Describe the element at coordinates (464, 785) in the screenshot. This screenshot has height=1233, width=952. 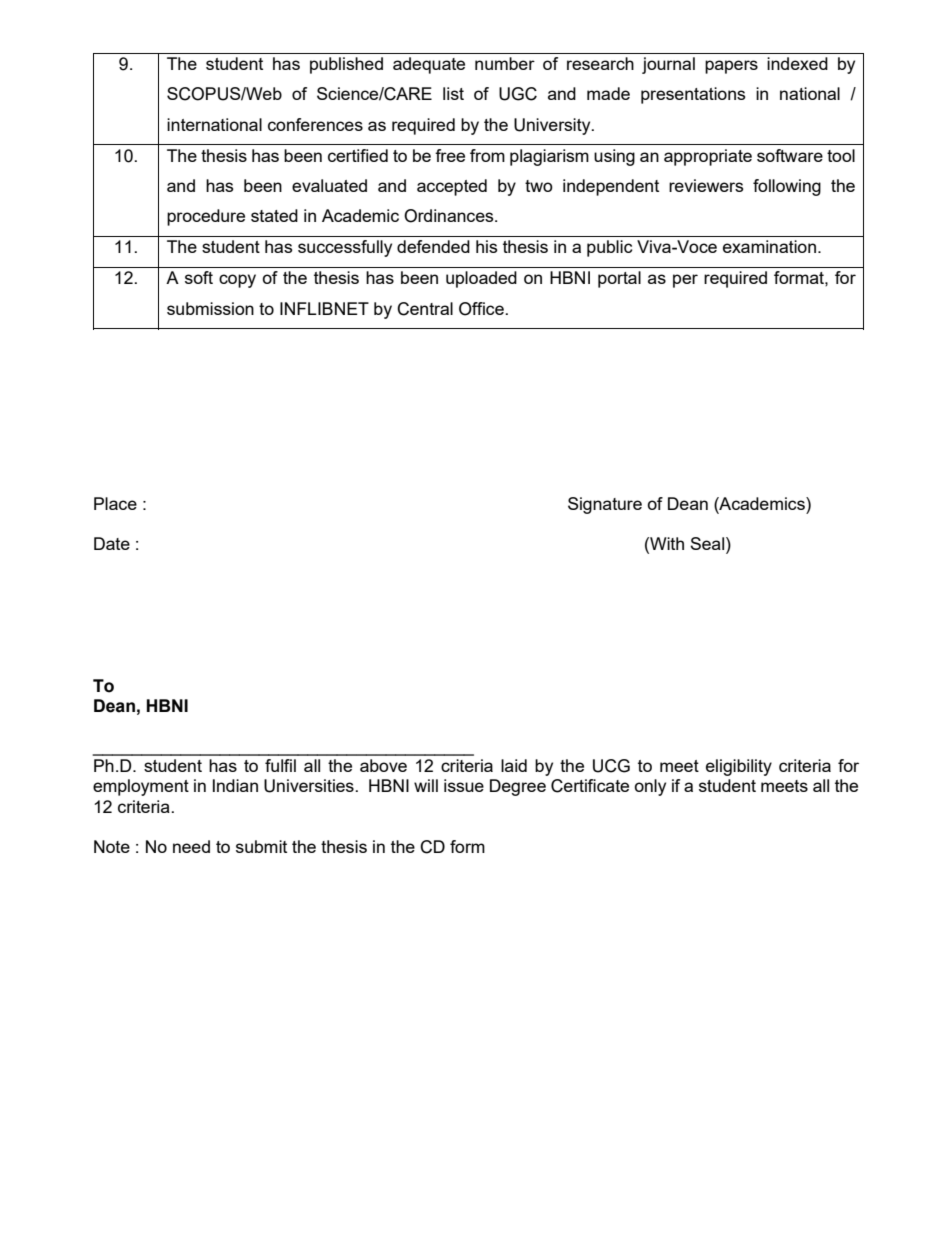
I see `issue` at that location.
